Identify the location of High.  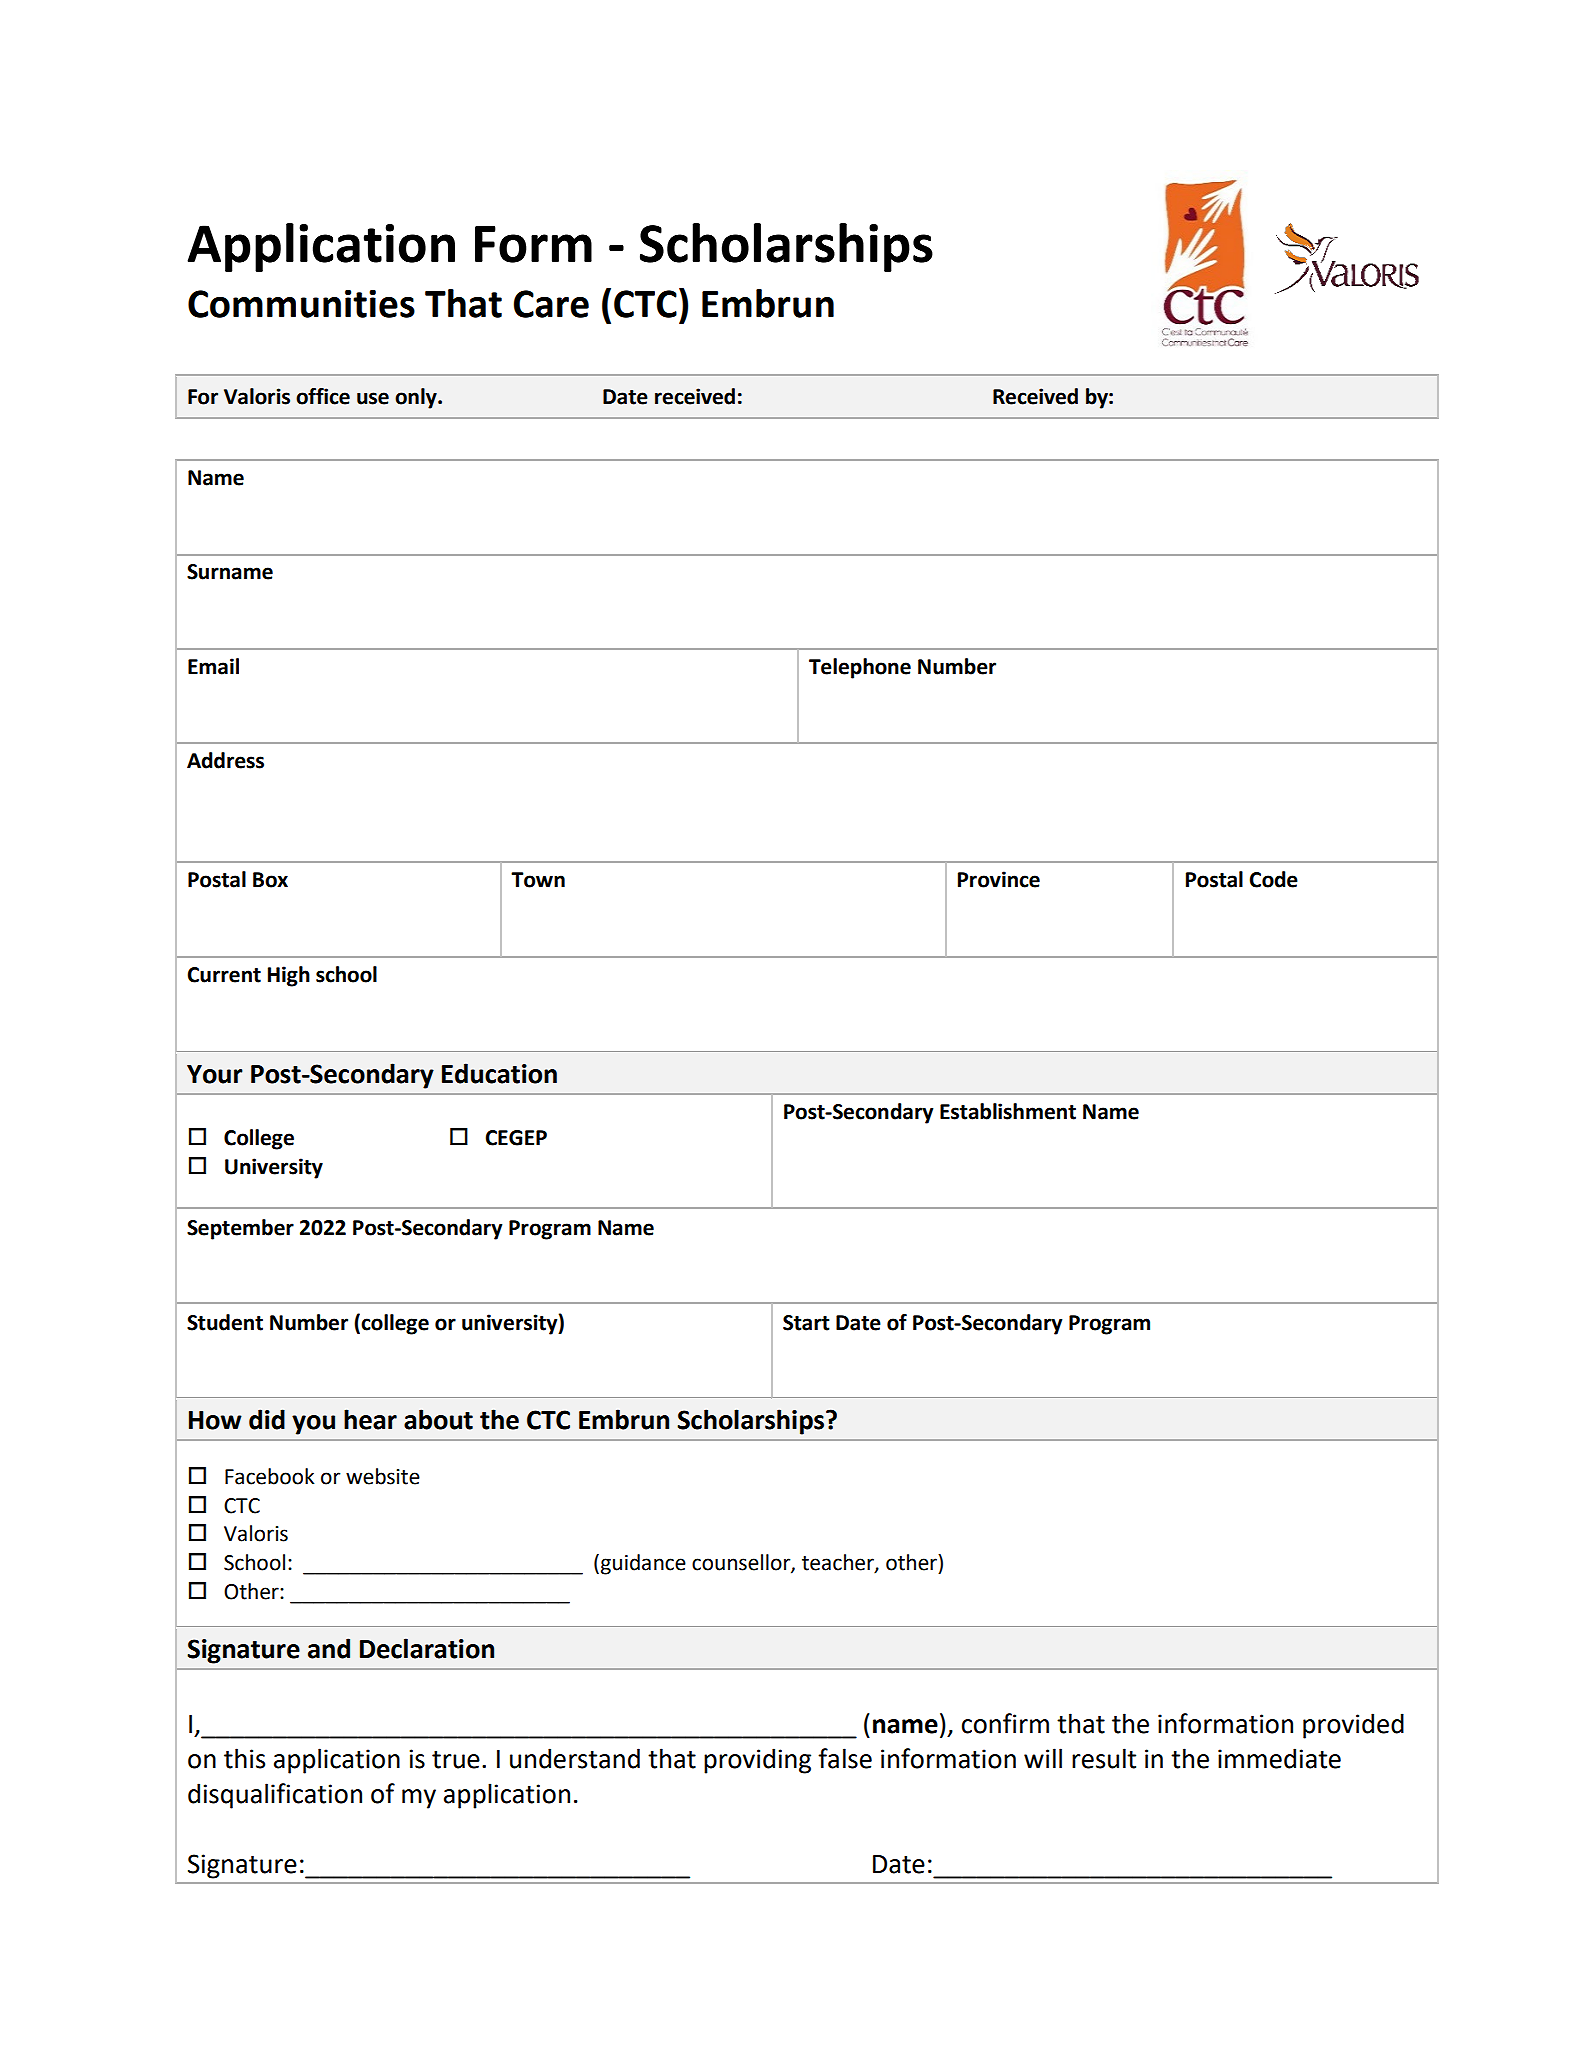
(289, 976).
